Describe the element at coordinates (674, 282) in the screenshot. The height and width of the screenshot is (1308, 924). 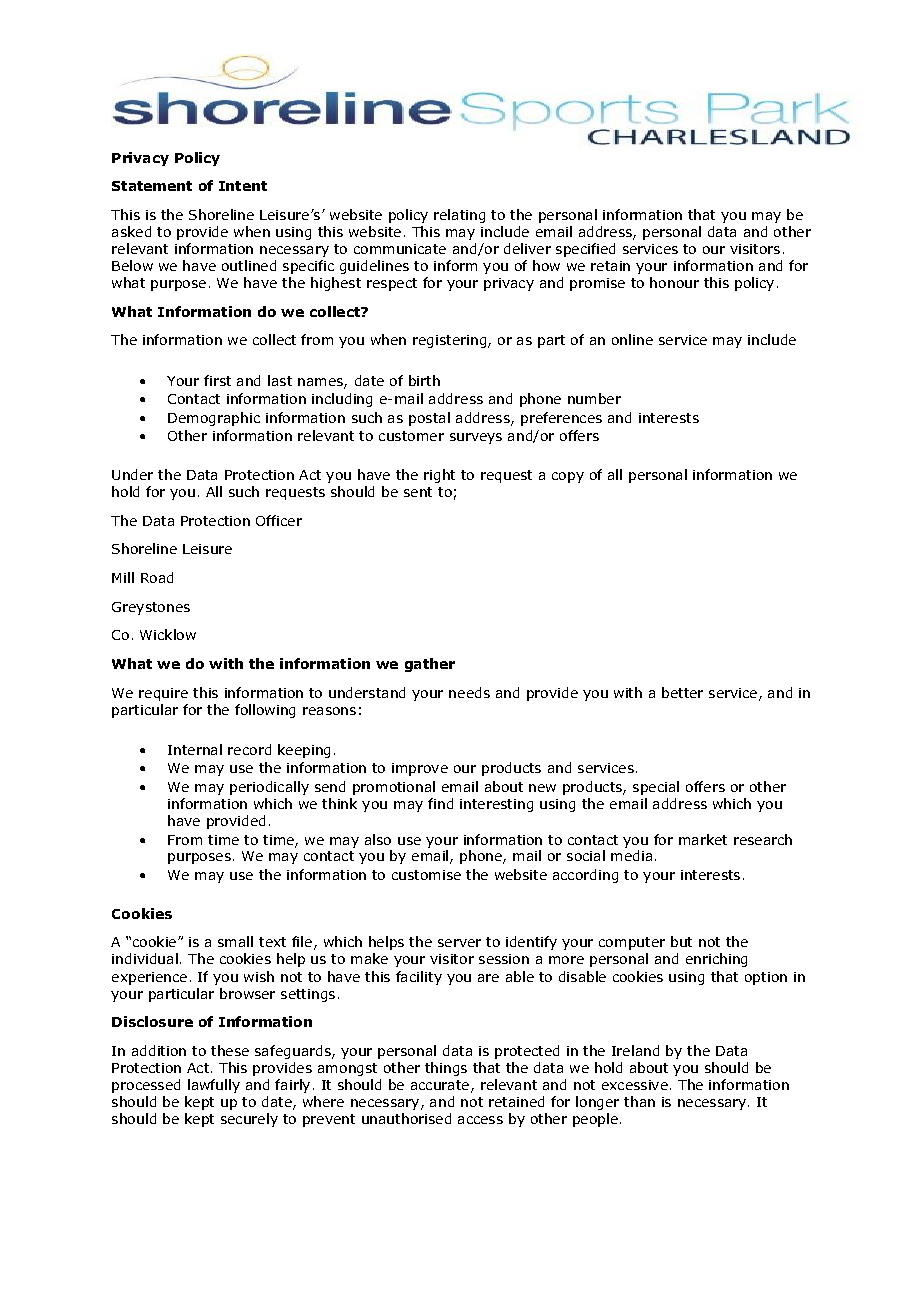
I see `honour` at that location.
